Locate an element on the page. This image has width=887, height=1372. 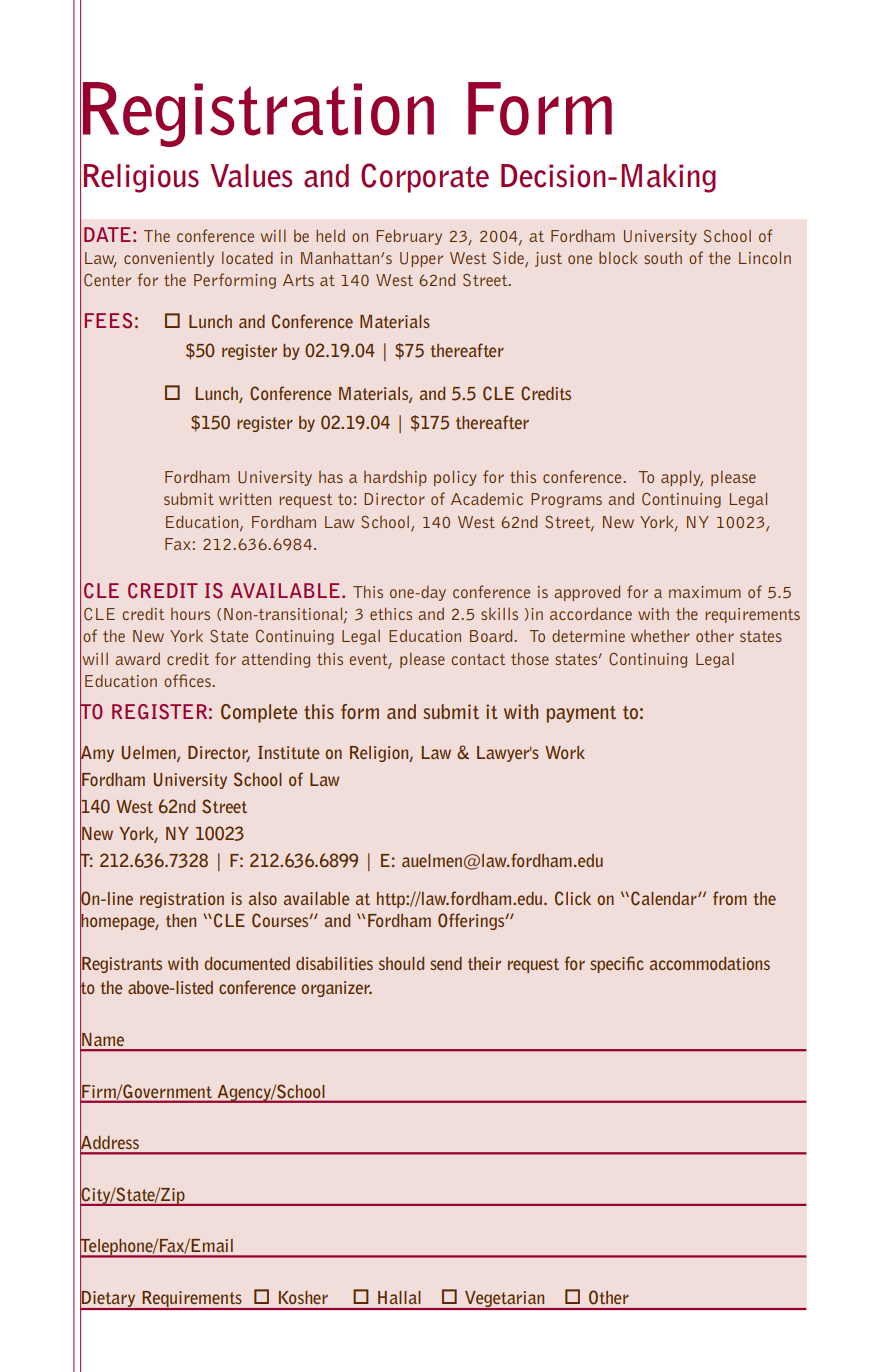
Corporate is located at coordinates (425, 178).
